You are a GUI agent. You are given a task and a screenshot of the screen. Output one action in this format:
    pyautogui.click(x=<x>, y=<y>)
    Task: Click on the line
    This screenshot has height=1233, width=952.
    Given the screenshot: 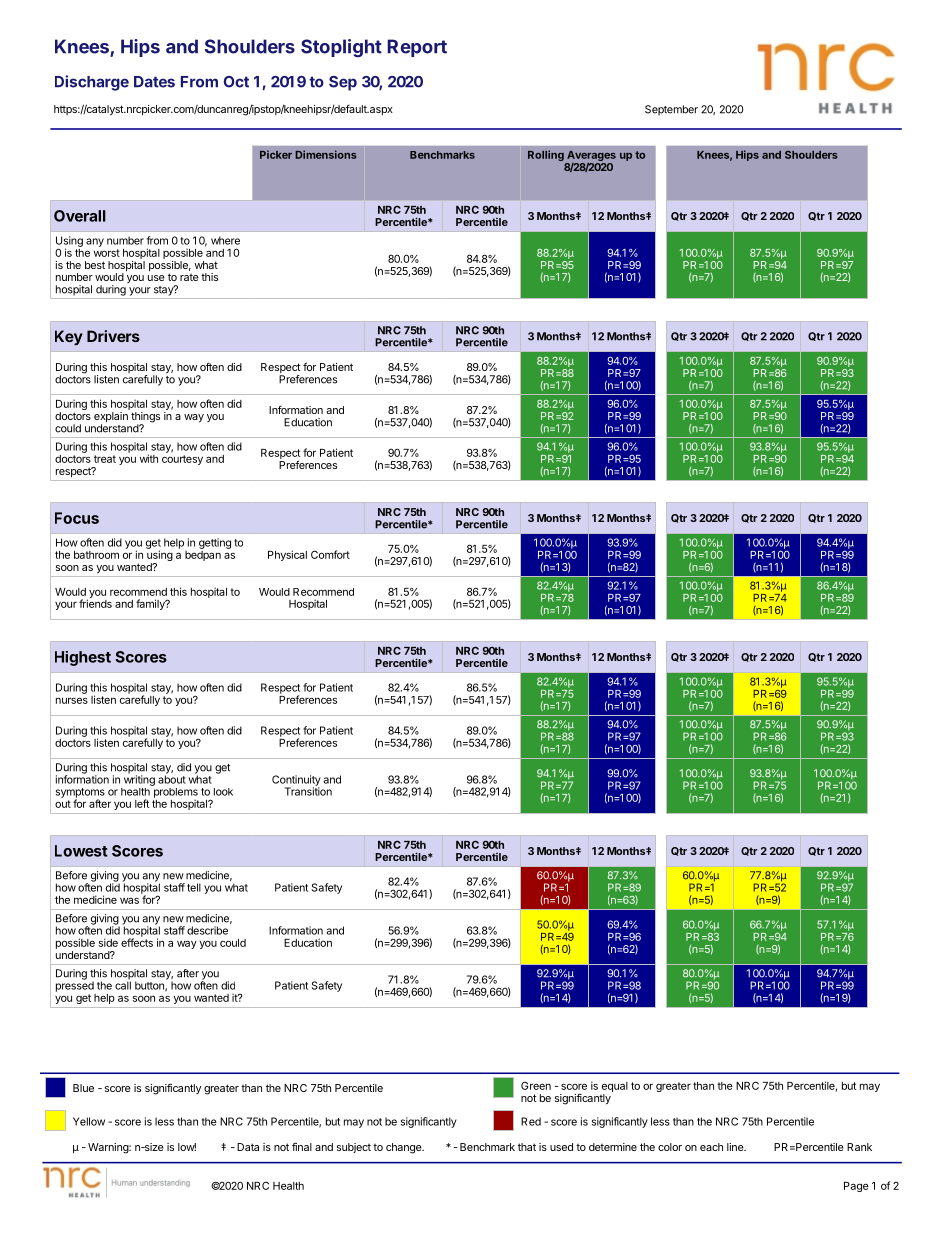 What is the action you would take?
    pyautogui.click(x=736, y=1147)
